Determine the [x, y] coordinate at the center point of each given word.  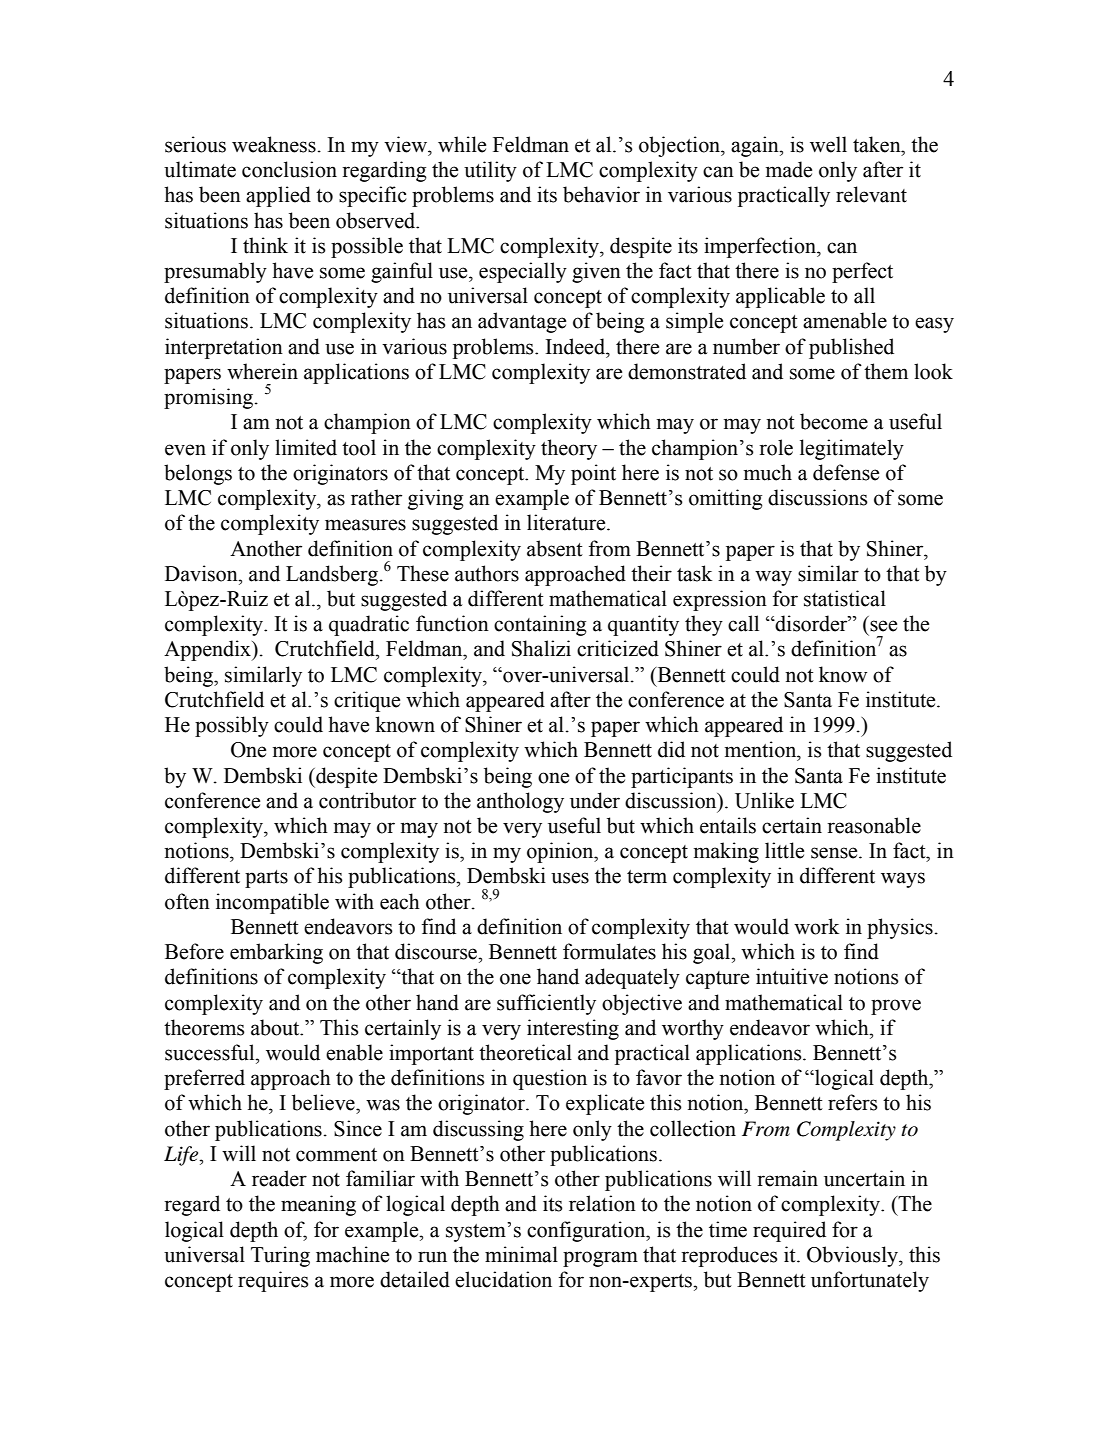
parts [266, 879]
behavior [601, 194]
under [595, 800]
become [834, 421]
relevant [871, 194]
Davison [202, 573]
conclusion [289, 169]
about [276, 1027]
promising [210, 398]
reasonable [874, 825]
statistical [845, 598]
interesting [573, 1029]
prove [896, 1007]
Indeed [577, 346]
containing [540, 625]
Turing [280, 1256]
